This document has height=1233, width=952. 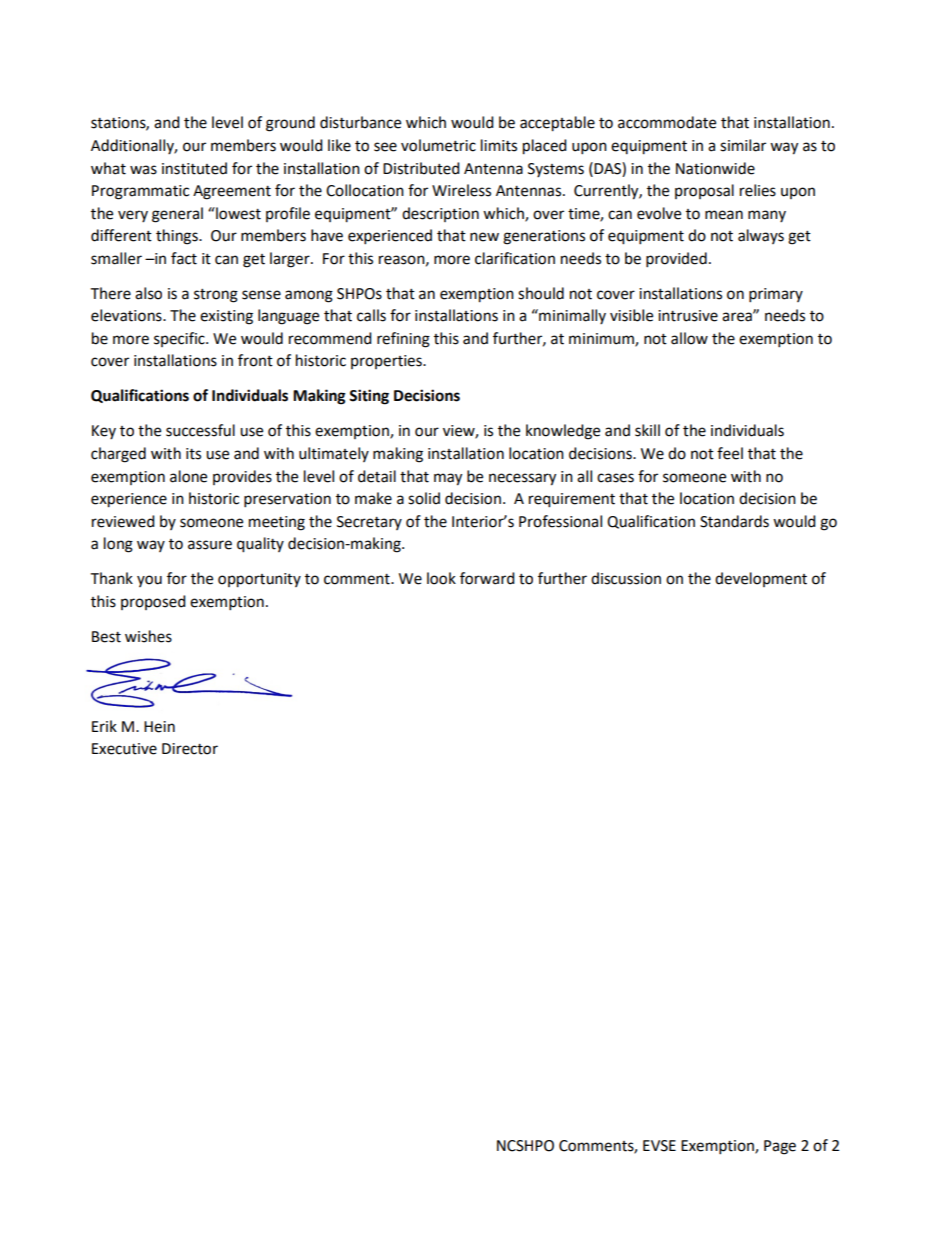 I want to click on Director, so click(x=190, y=749).
